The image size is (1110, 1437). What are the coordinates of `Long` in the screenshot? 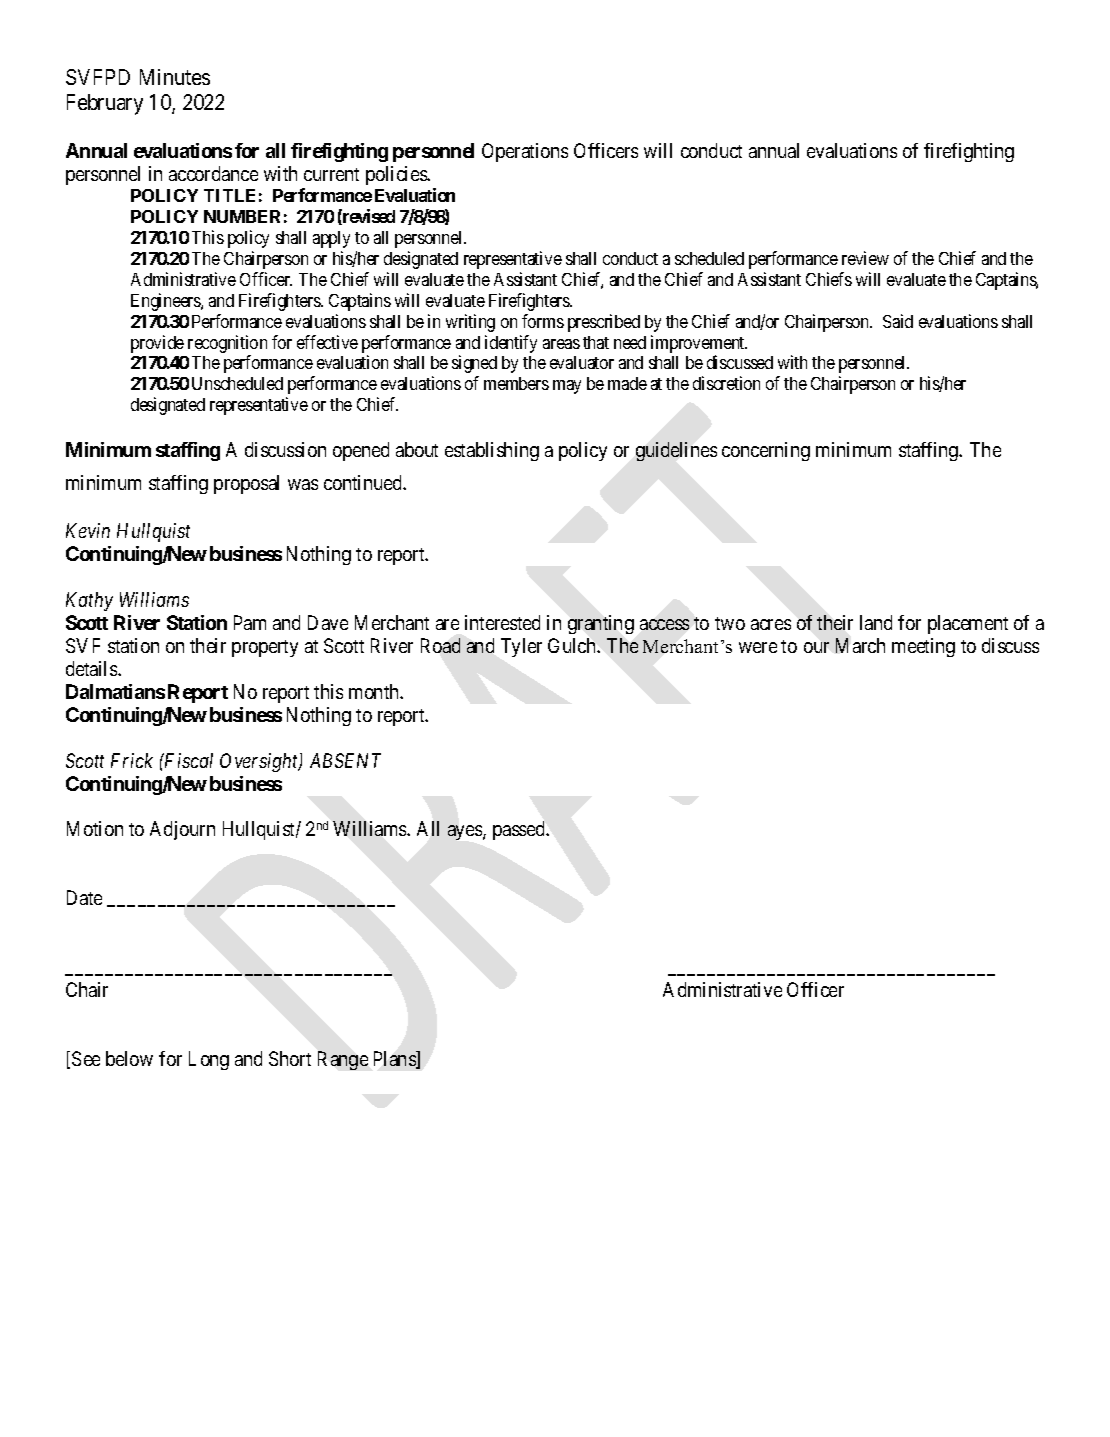 It's located at (209, 1060).
